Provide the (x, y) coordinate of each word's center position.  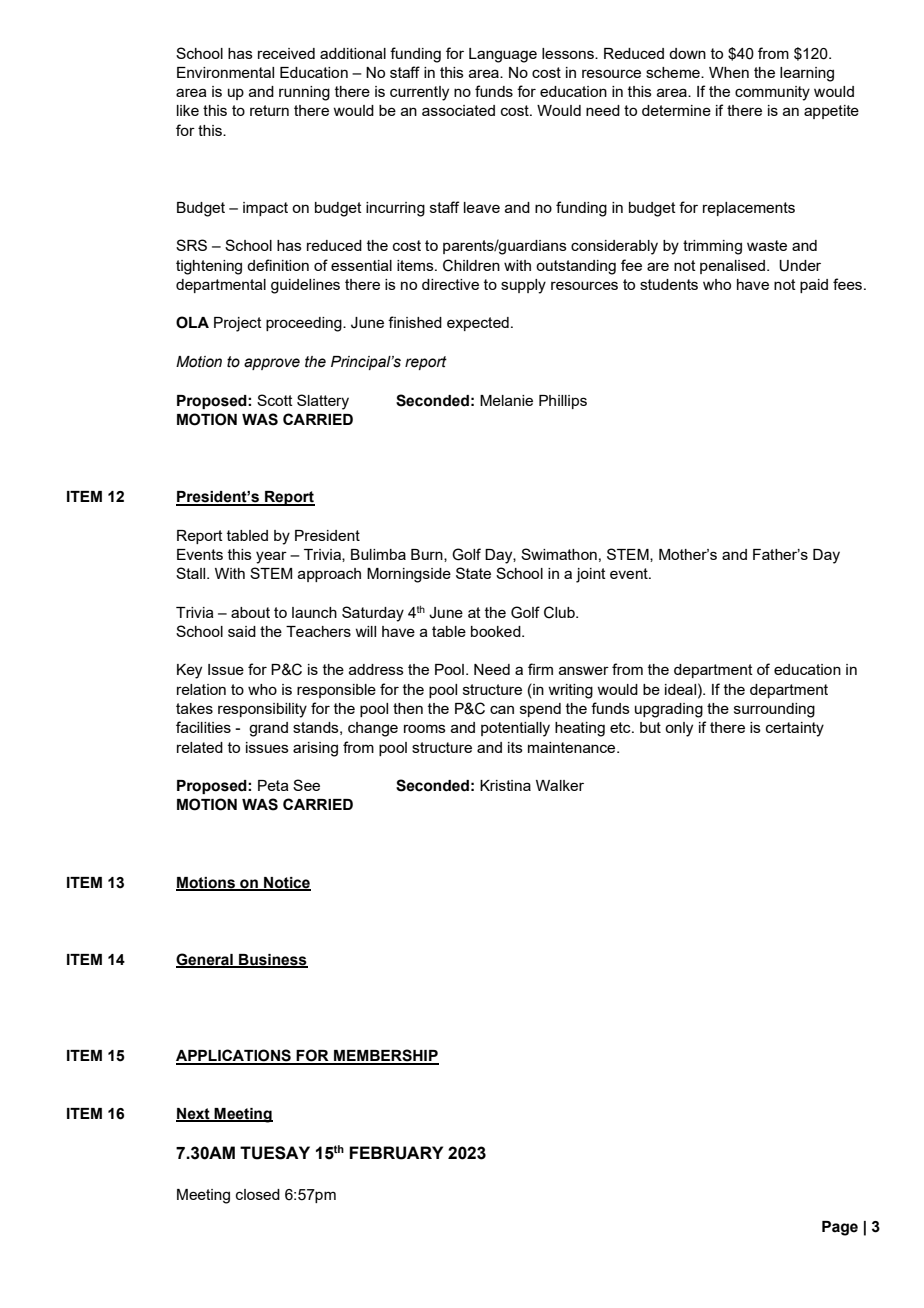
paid (814, 286)
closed (258, 1194)
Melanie (506, 400)
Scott (275, 400)
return (269, 110)
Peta (273, 785)
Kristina (505, 785)
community (772, 93)
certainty (795, 729)
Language (503, 55)
